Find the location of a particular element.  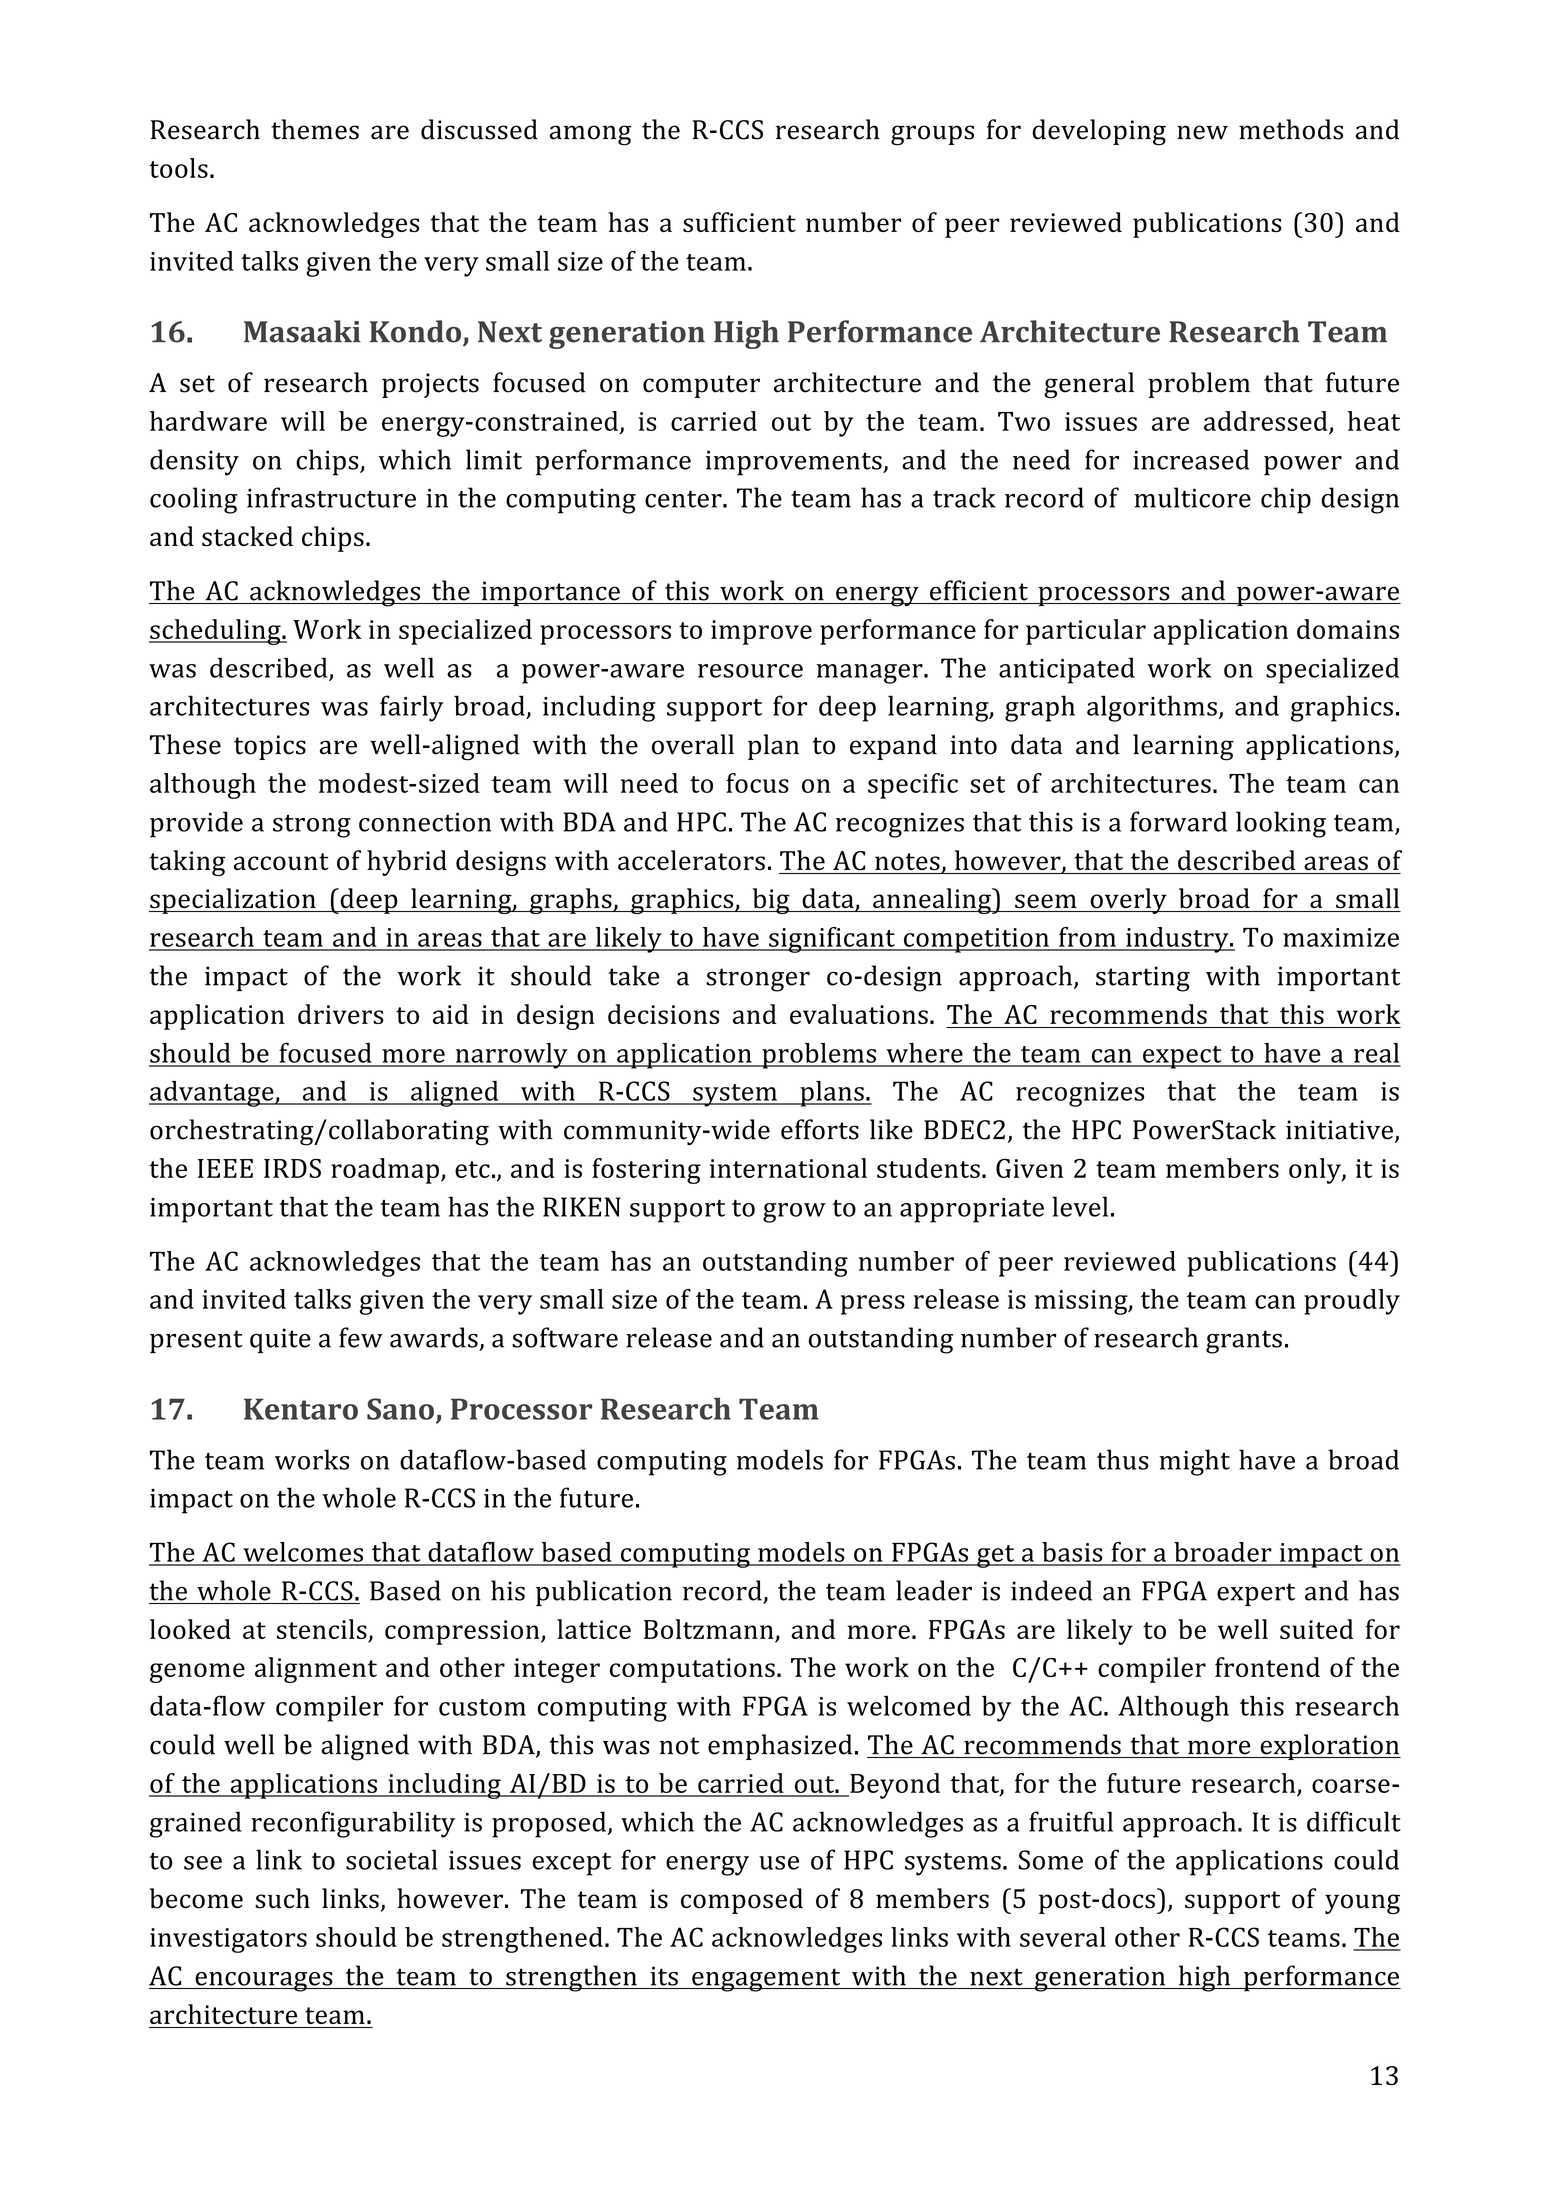

grow is located at coordinates (794, 1213).
